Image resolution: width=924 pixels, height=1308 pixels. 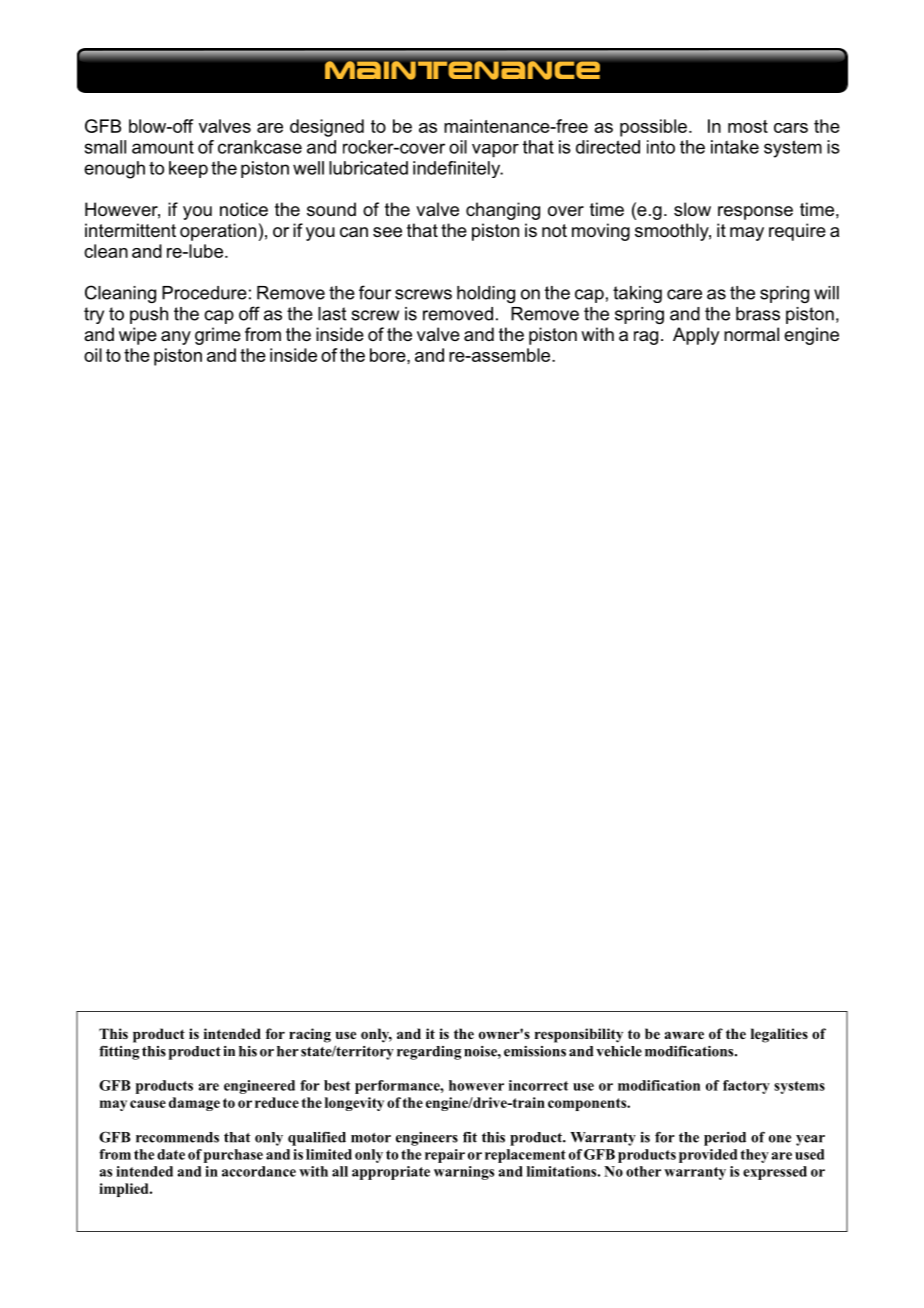 I want to click on keep, so click(x=188, y=169).
